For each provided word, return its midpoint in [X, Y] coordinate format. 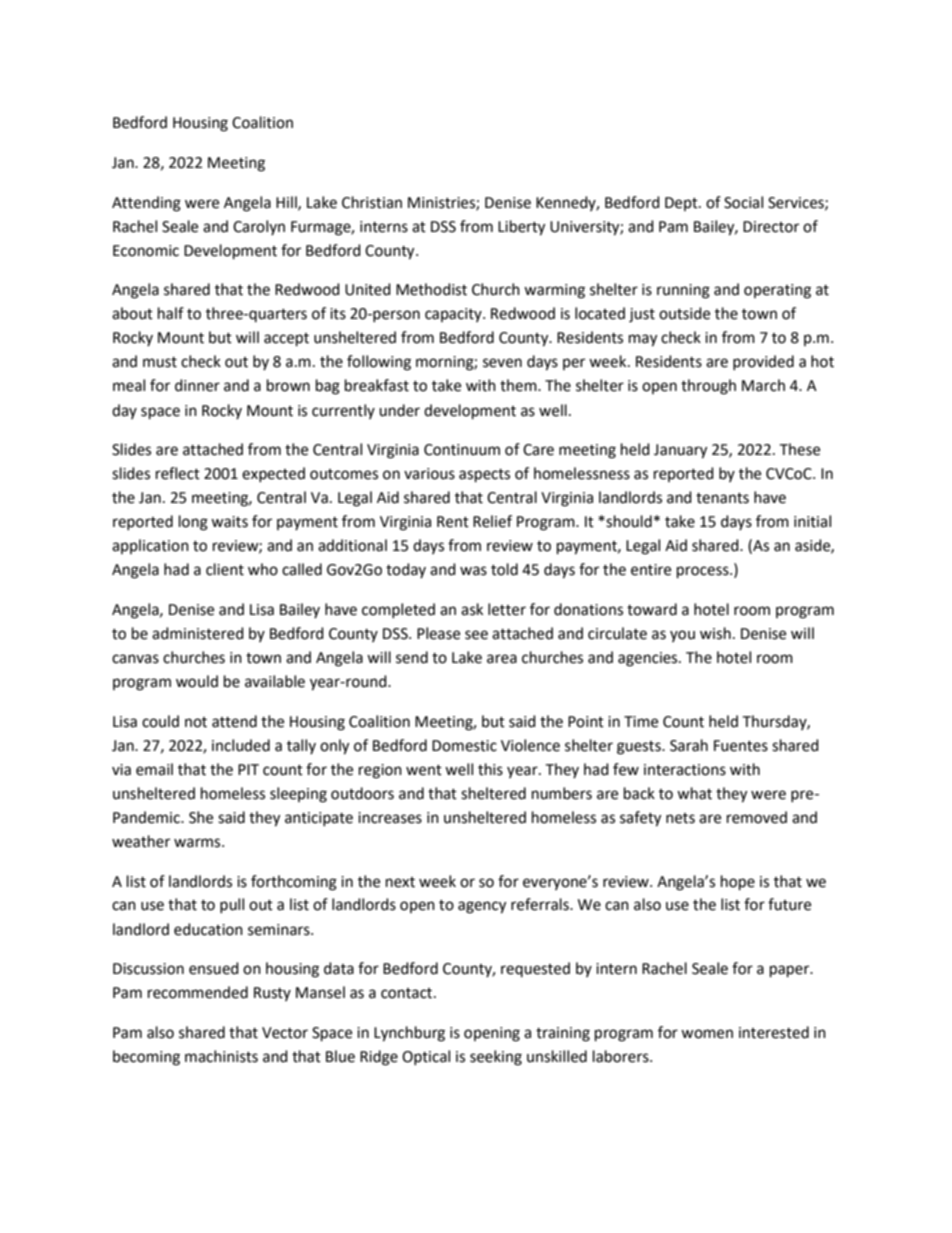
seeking [496, 1058]
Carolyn [259, 227]
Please [438, 633]
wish [715, 633]
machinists [221, 1056]
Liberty [521, 228]
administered [198, 633]
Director [771, 227]
